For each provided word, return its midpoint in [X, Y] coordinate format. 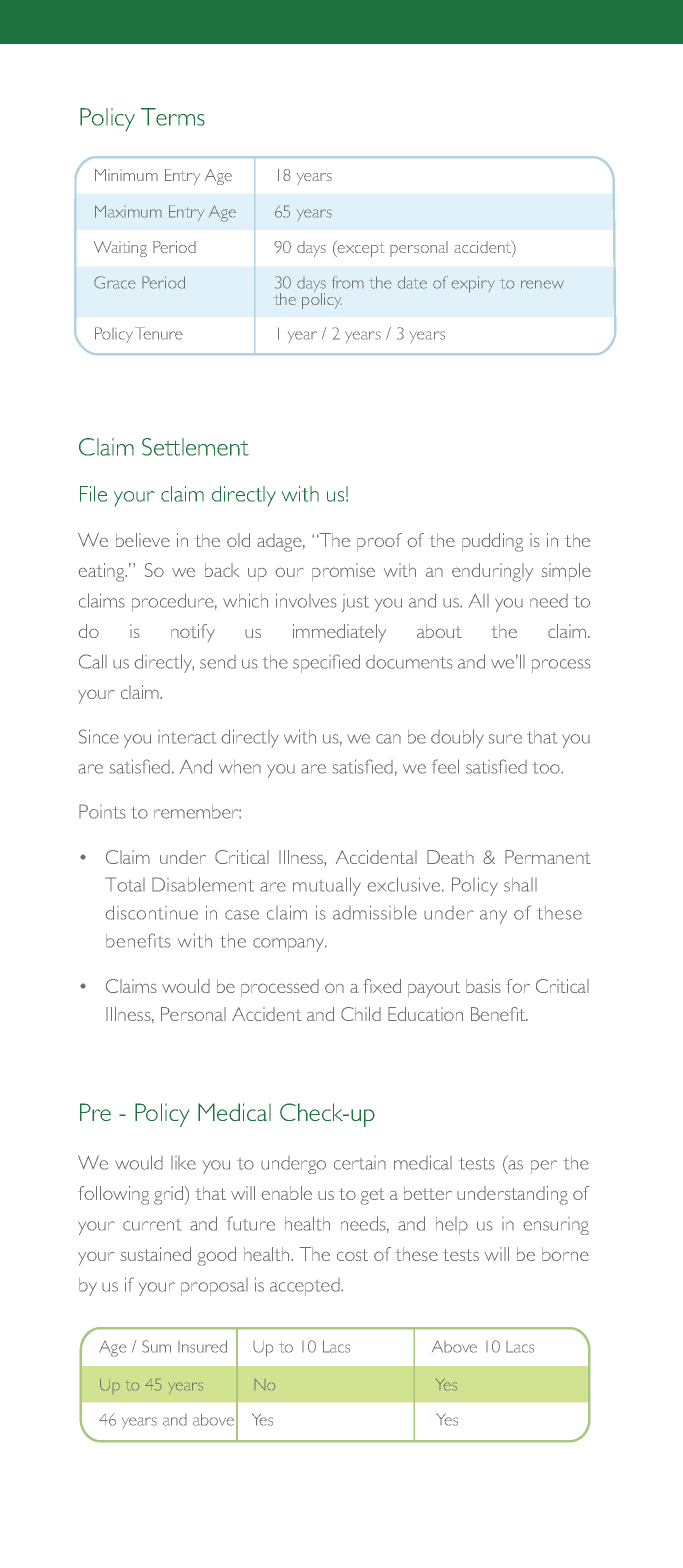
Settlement [195, 447]
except [360, 249]
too [547, 768]
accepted [306, 1287]
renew [542, 284]
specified [326, 663]
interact [187, 737]
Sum [156, 1346]
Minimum [126, 175]
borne [565, 1254]
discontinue [151, 912]
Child [361, 1014]
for [518, 986]
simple [566, 572]
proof [379, 542]
